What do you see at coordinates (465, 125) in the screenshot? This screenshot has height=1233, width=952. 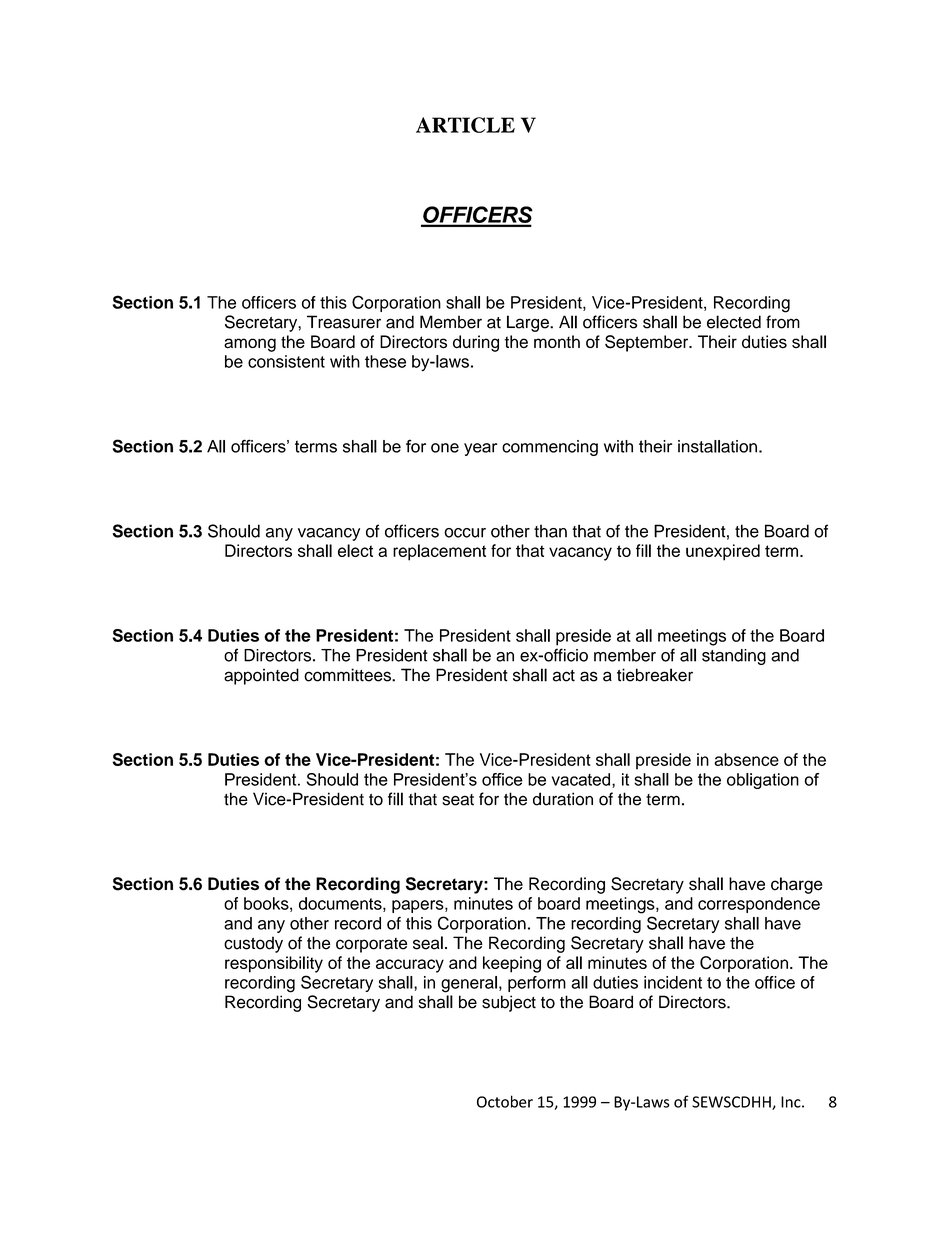 I see `ARTICLE` at bounding box center [465, 125].
